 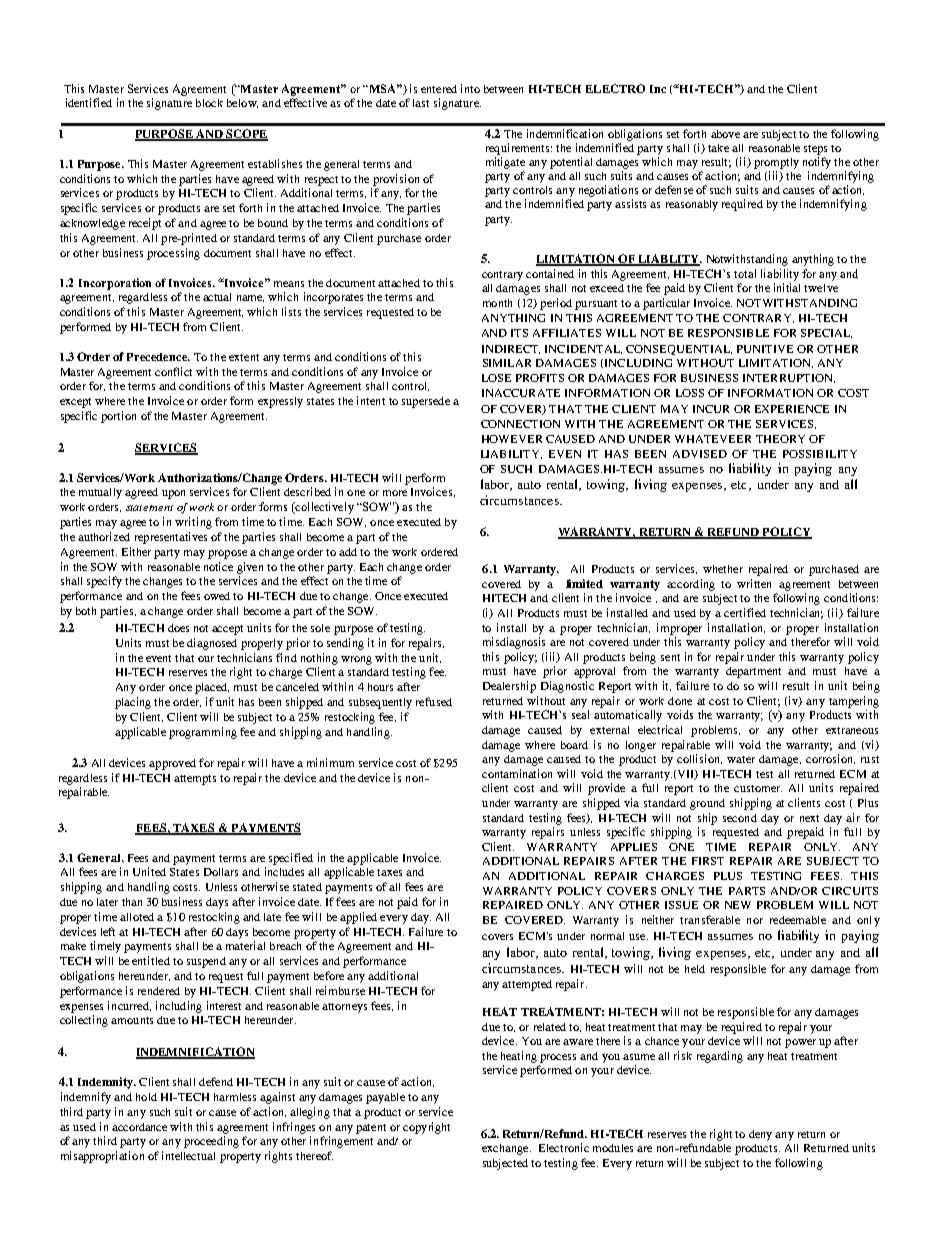 I want to click on payable, so click(x=385, y=1098).
